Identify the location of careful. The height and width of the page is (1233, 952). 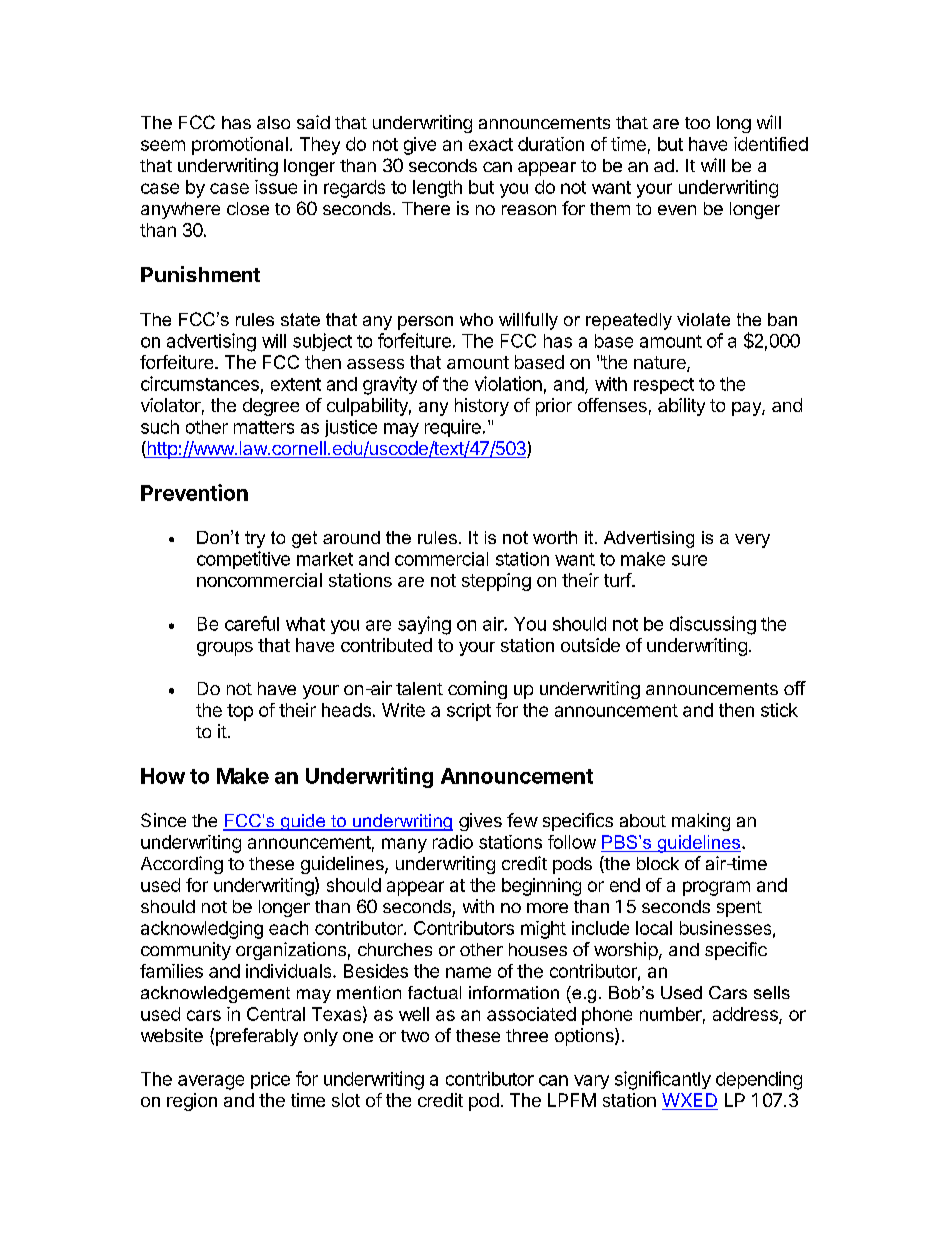
(252, 623).
